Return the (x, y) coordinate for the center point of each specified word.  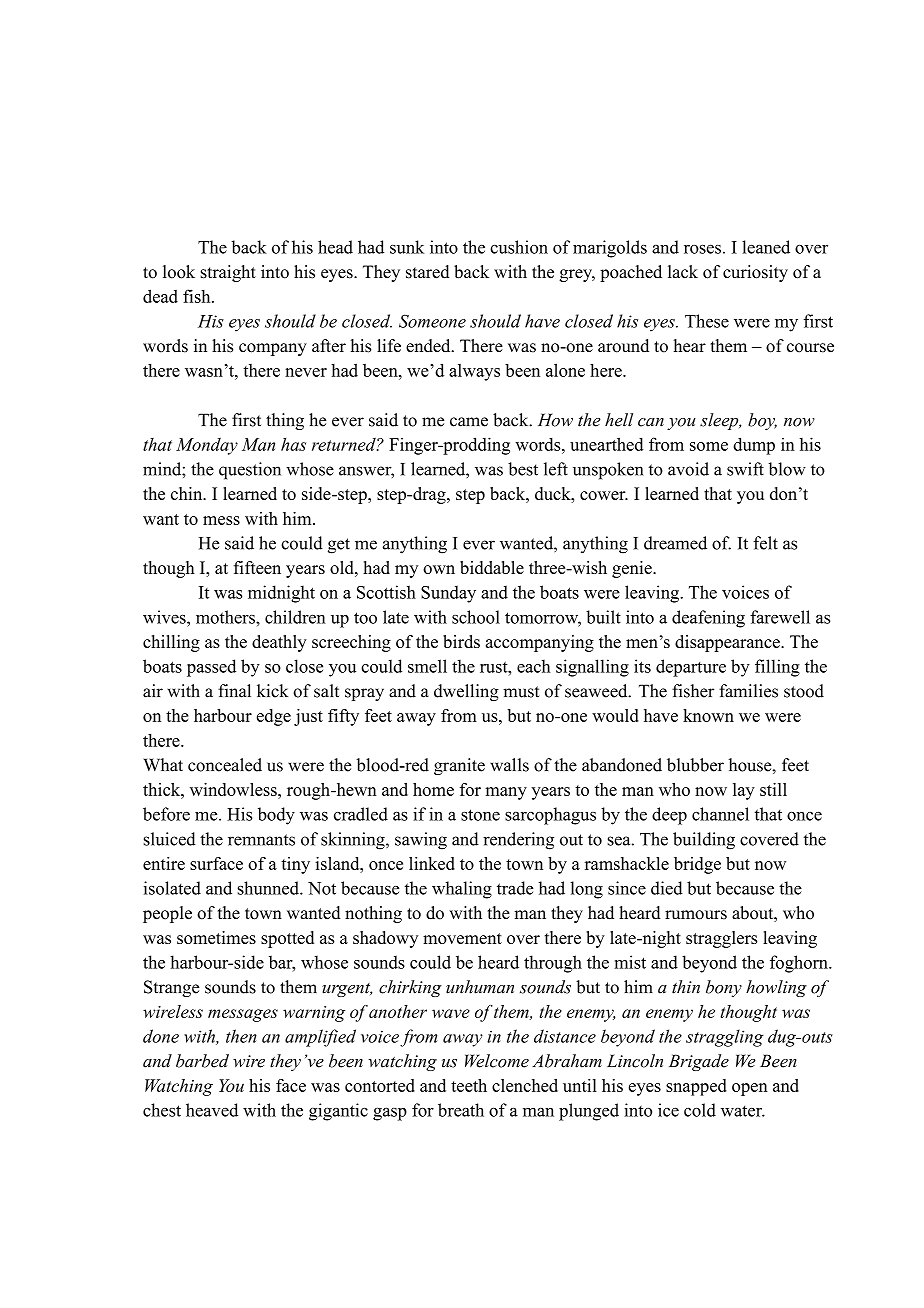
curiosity (755, 273)
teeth (469, 1085)
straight (228, 273)
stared (428, 272)
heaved (212, 1110)
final (234, 691)
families (748, 691)
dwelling (466, 692)
